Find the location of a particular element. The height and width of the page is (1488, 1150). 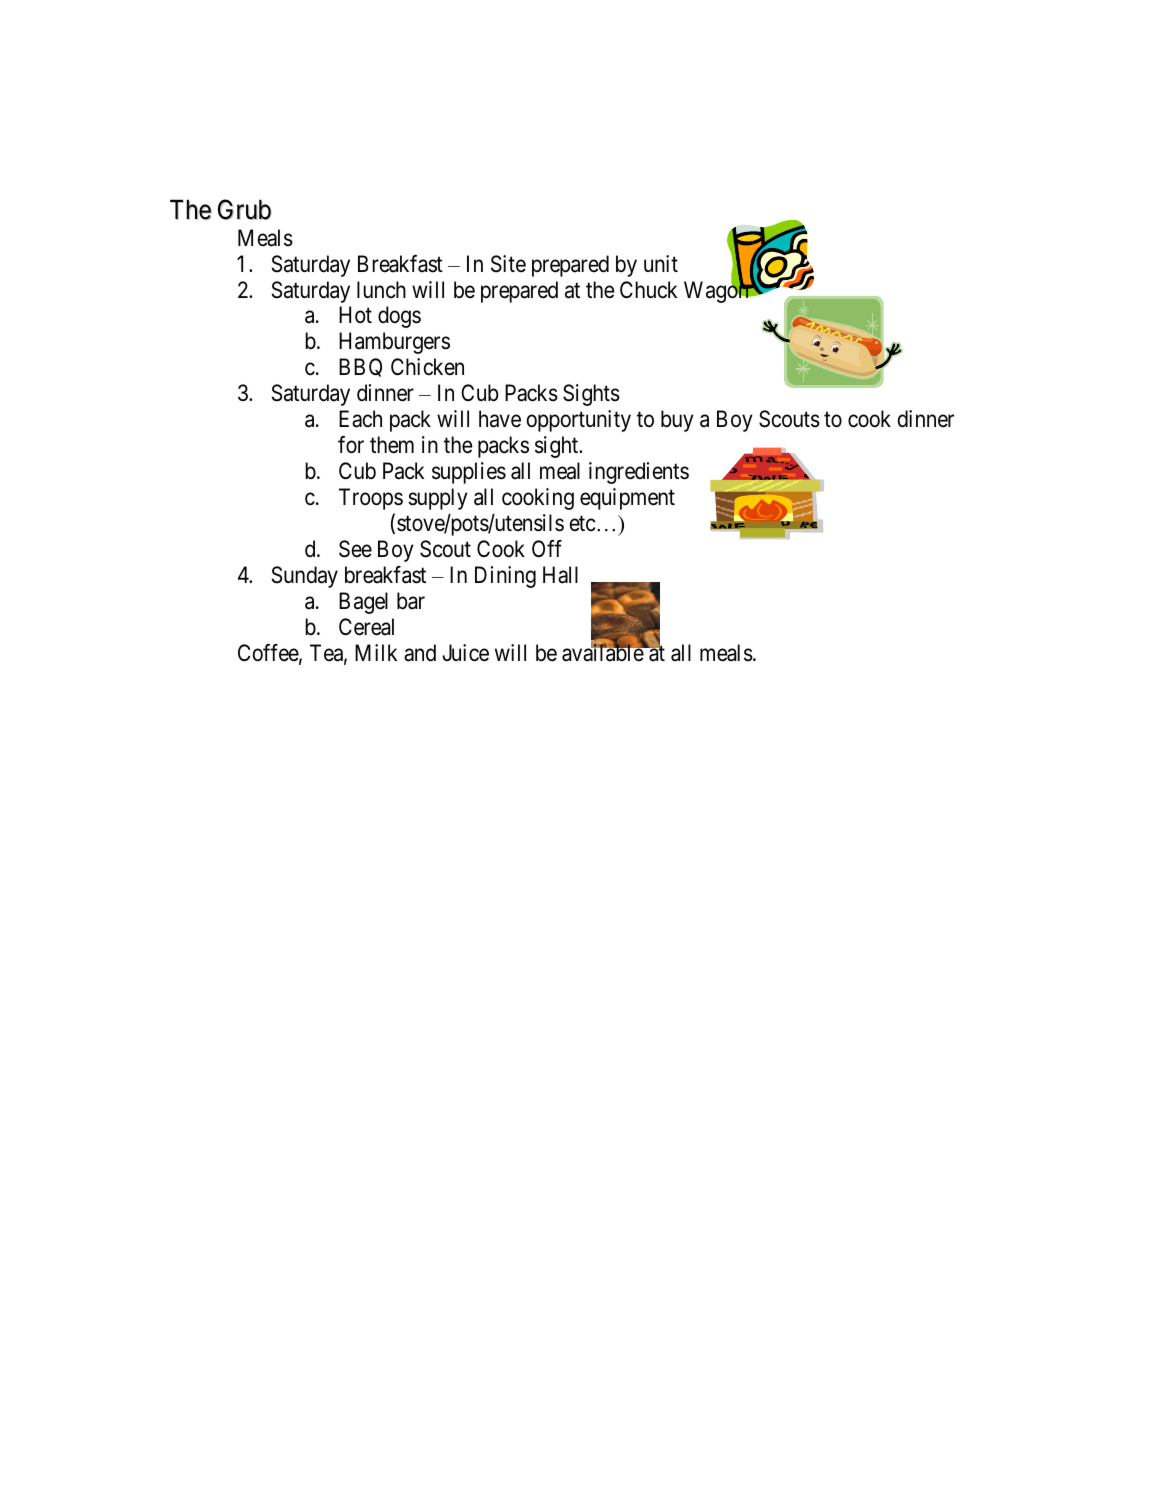

supplies is located at coordinates (469, 473).
